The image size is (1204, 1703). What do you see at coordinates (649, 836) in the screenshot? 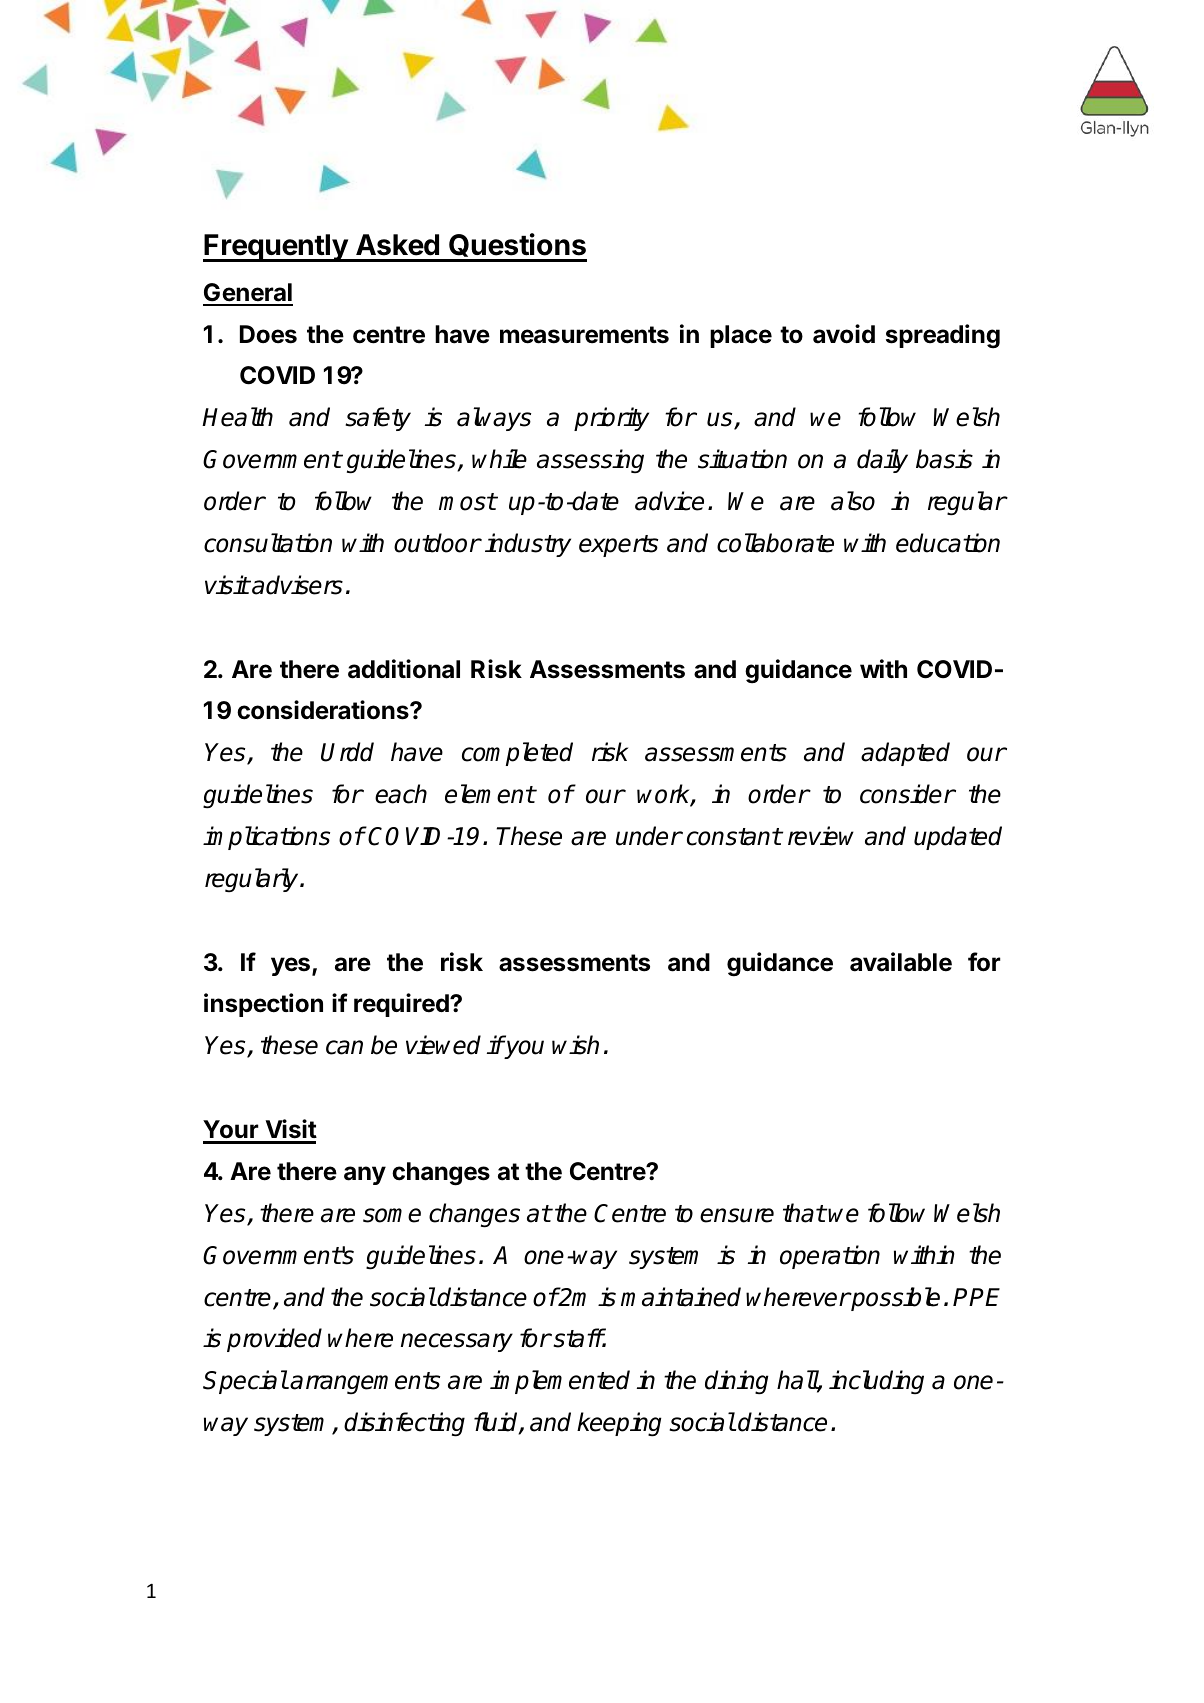
I see `under` at bounding box center [649, 836].
